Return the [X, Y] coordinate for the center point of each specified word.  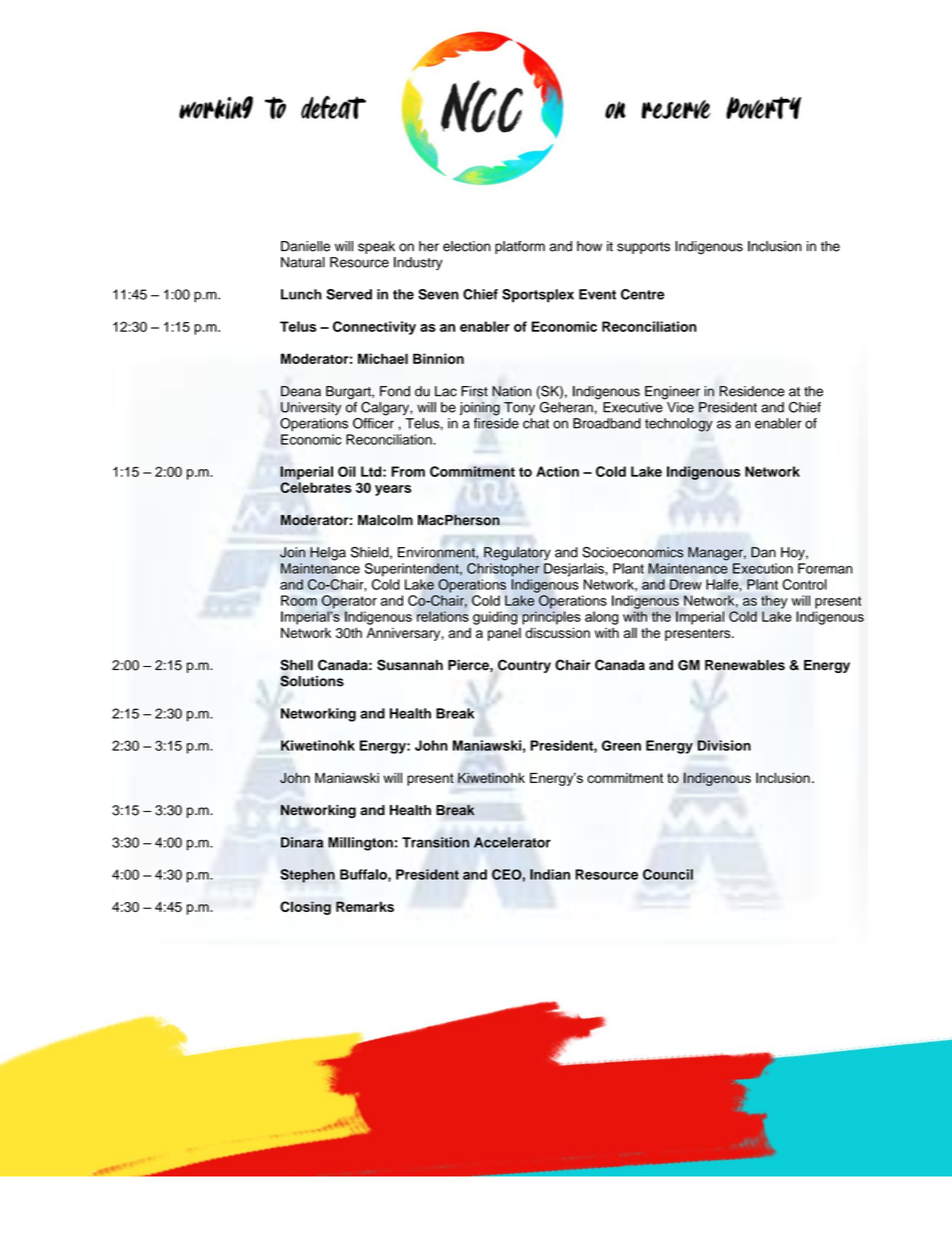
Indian [550, 874]
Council [668, 874]
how [589, 246]
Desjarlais [575, 570]
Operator [349, 602]
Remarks [365, 906]
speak [376, 247]
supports [643, 248]
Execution [763, 568]
